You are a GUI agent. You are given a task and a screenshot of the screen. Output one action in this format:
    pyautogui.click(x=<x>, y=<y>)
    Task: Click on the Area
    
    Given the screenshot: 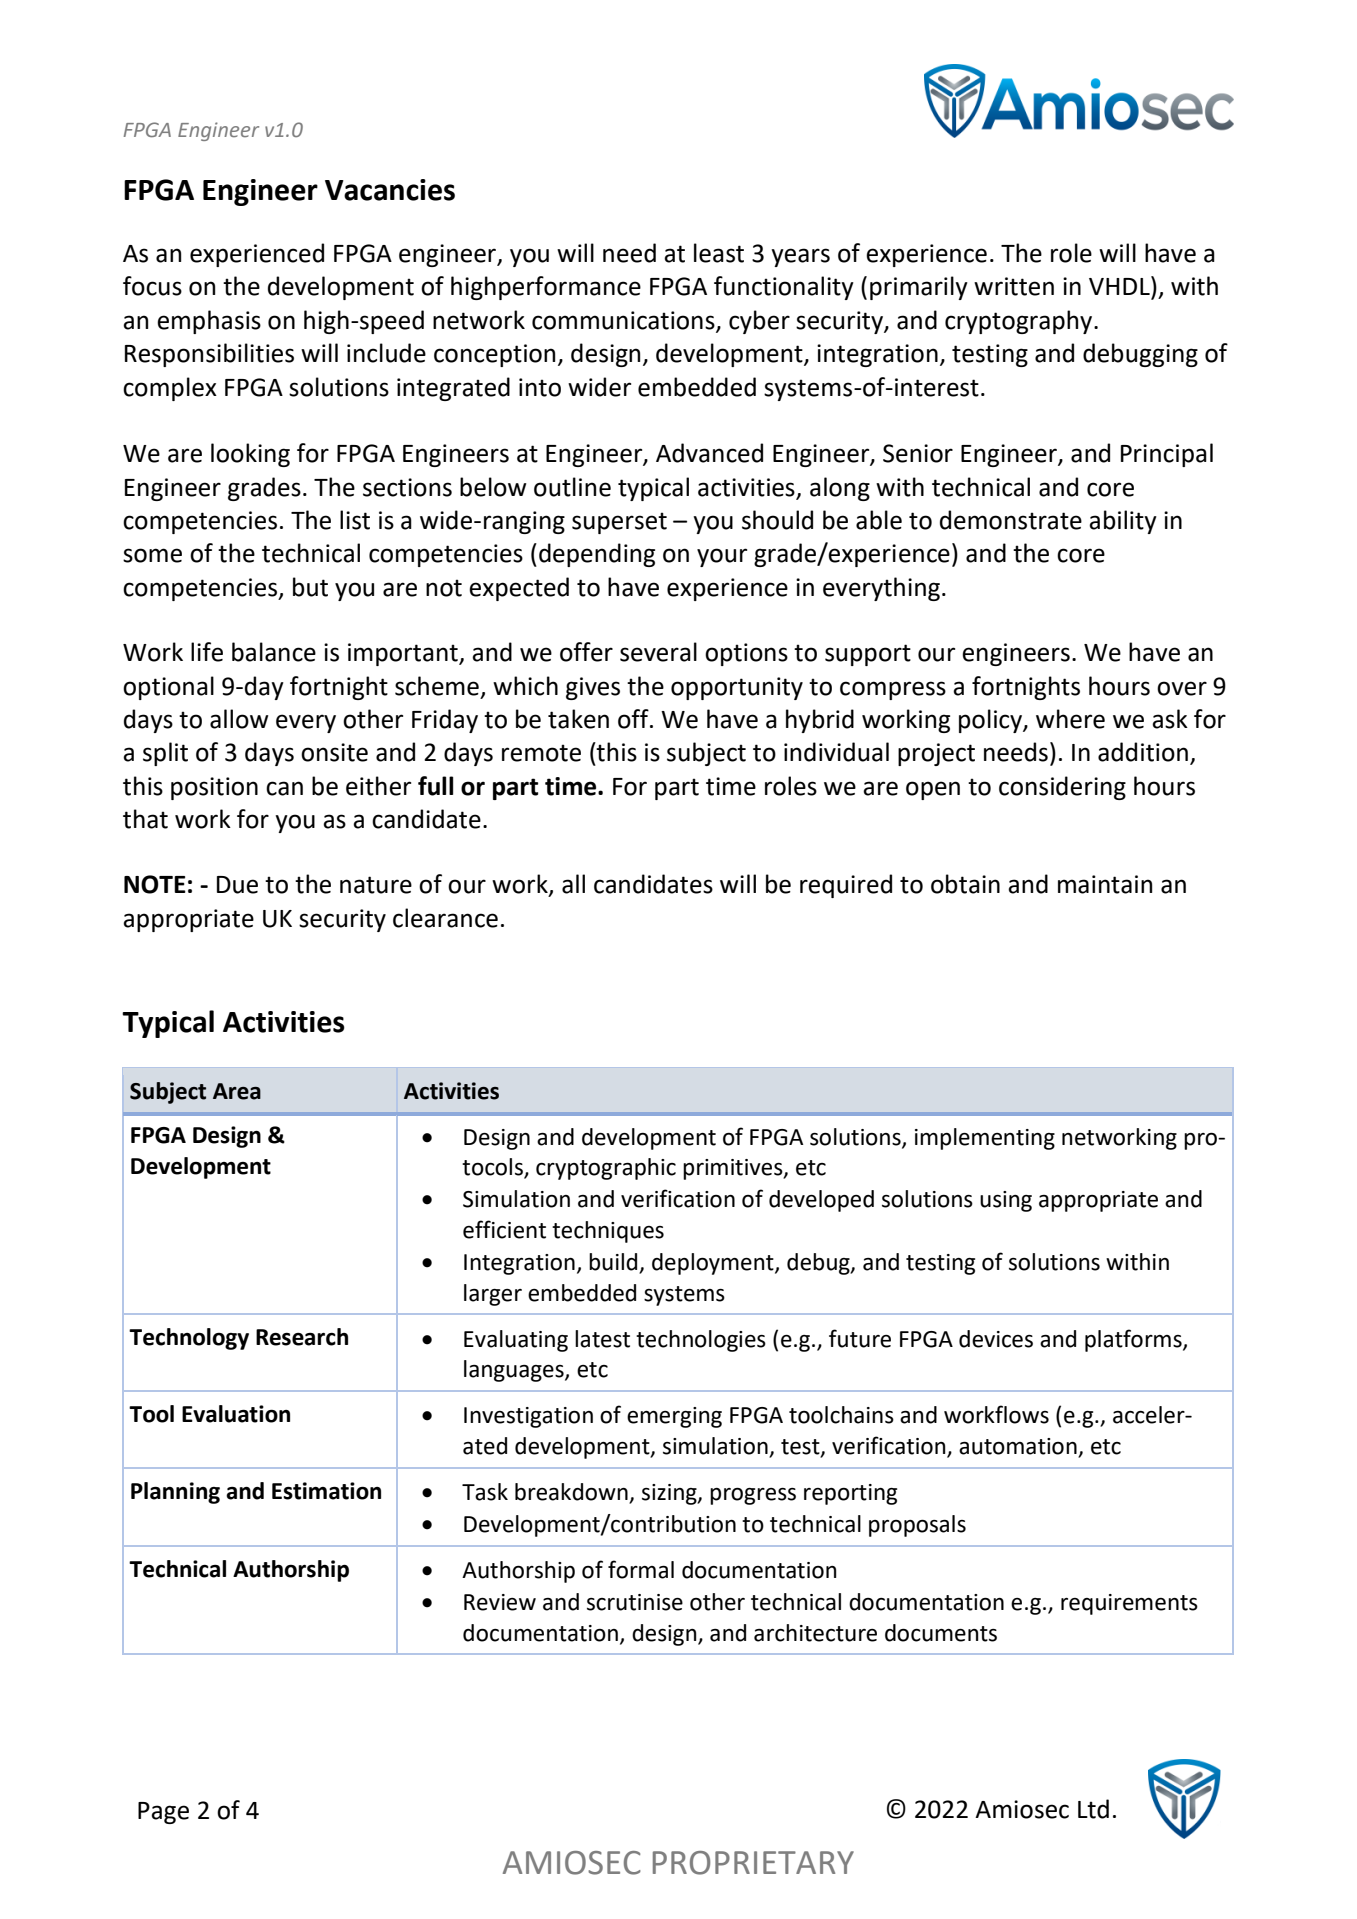 What is the action you would take?
    pyautogui.click(x=237, y=1091)
